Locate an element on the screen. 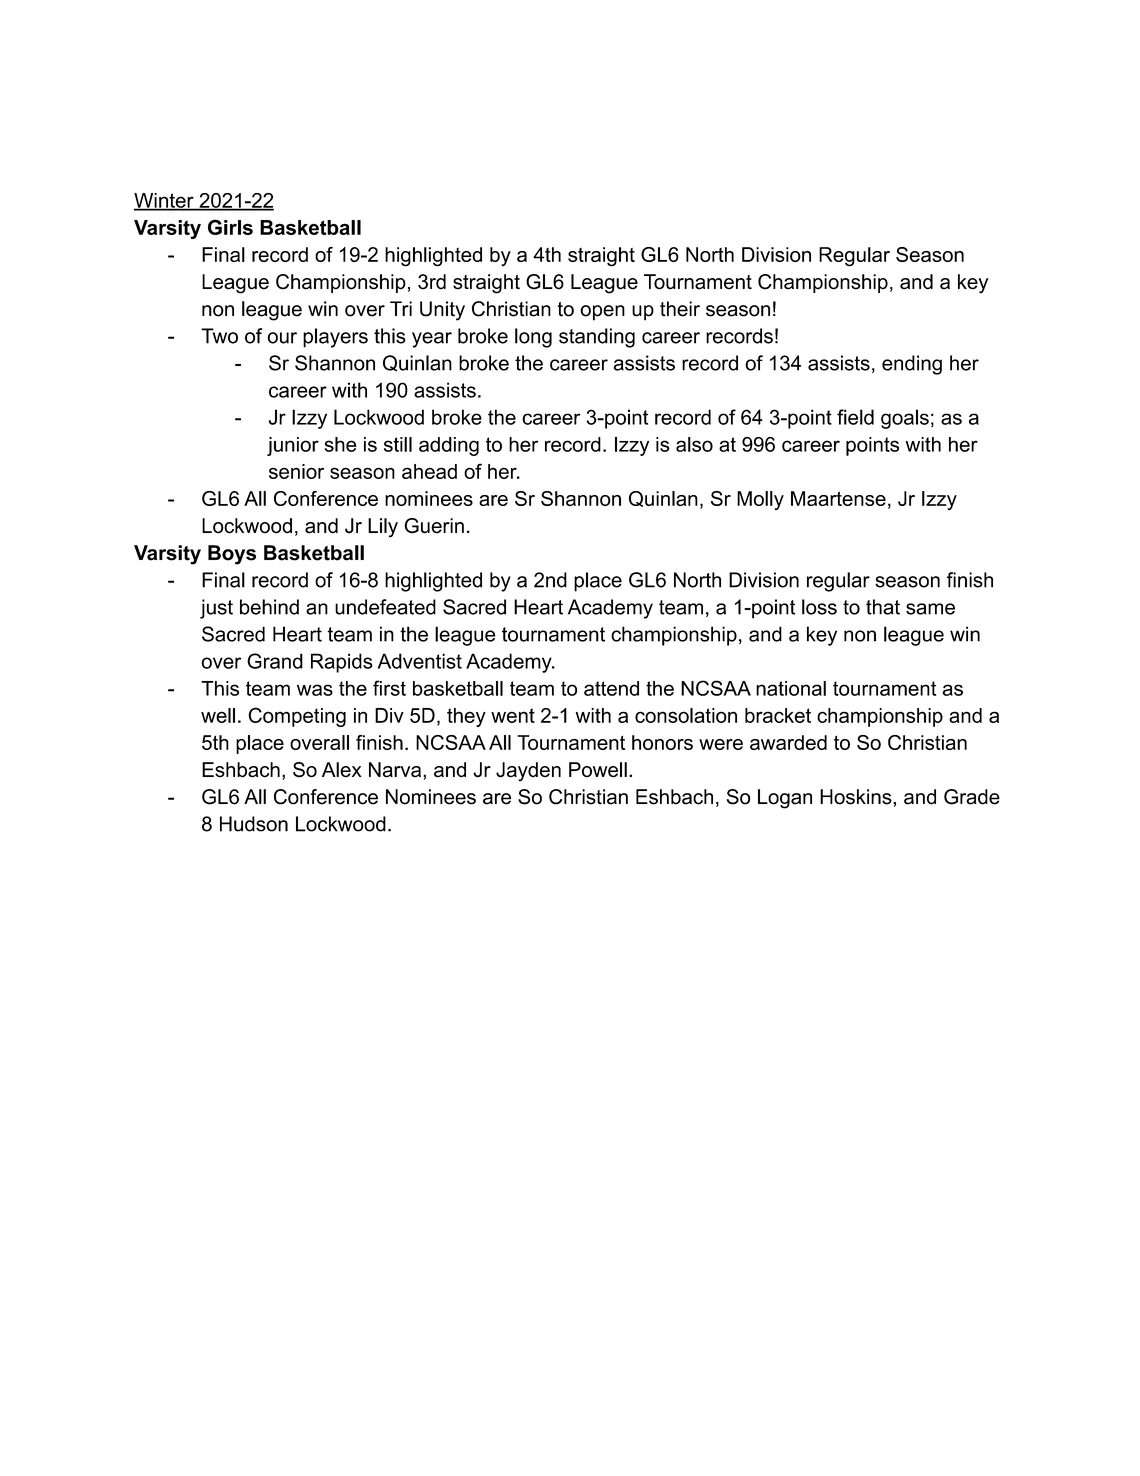 The height and width of the screenshot is (1476, 1140). attend is located at coordinates (611, 688).
